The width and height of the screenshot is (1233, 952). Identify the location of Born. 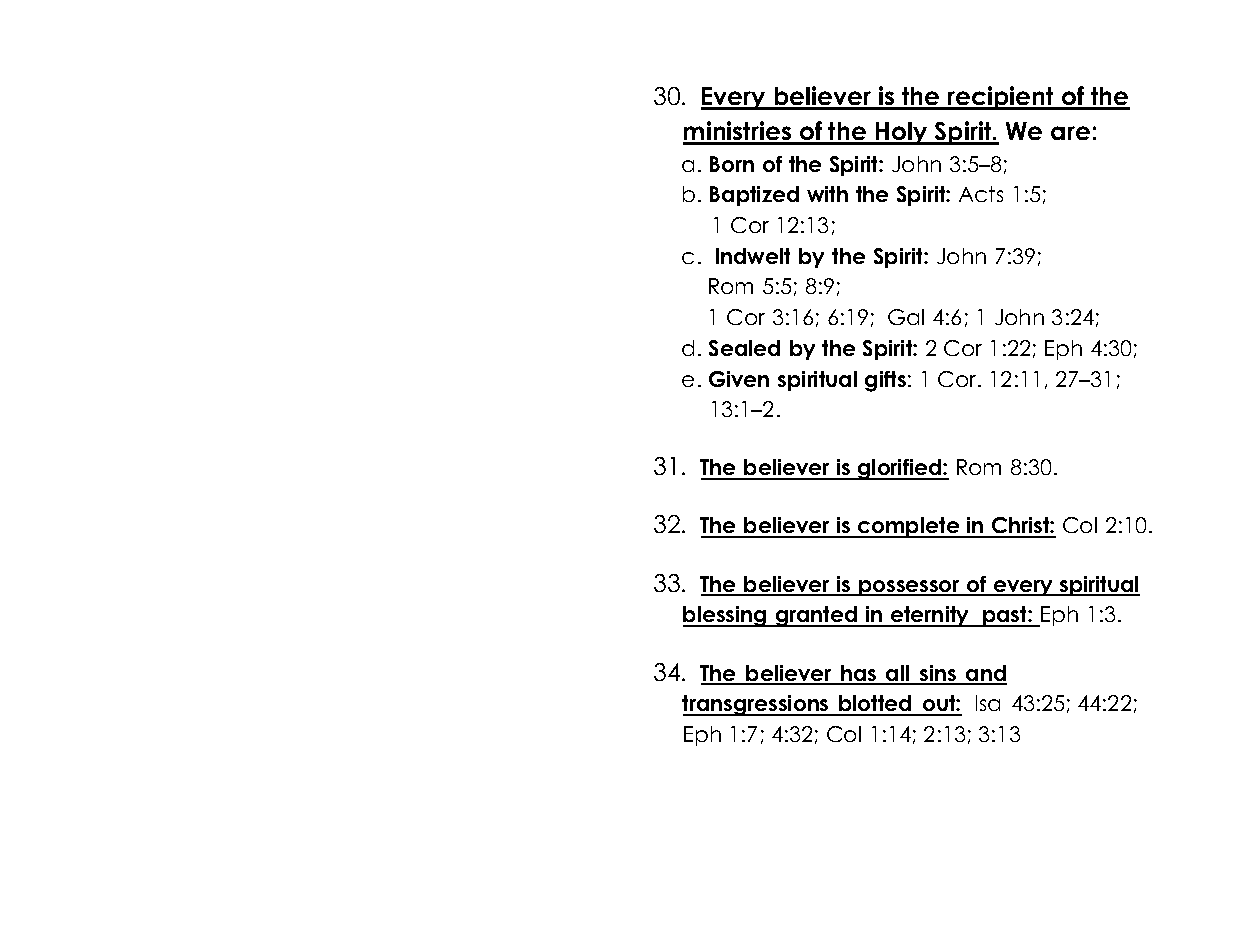
(732, 164).
